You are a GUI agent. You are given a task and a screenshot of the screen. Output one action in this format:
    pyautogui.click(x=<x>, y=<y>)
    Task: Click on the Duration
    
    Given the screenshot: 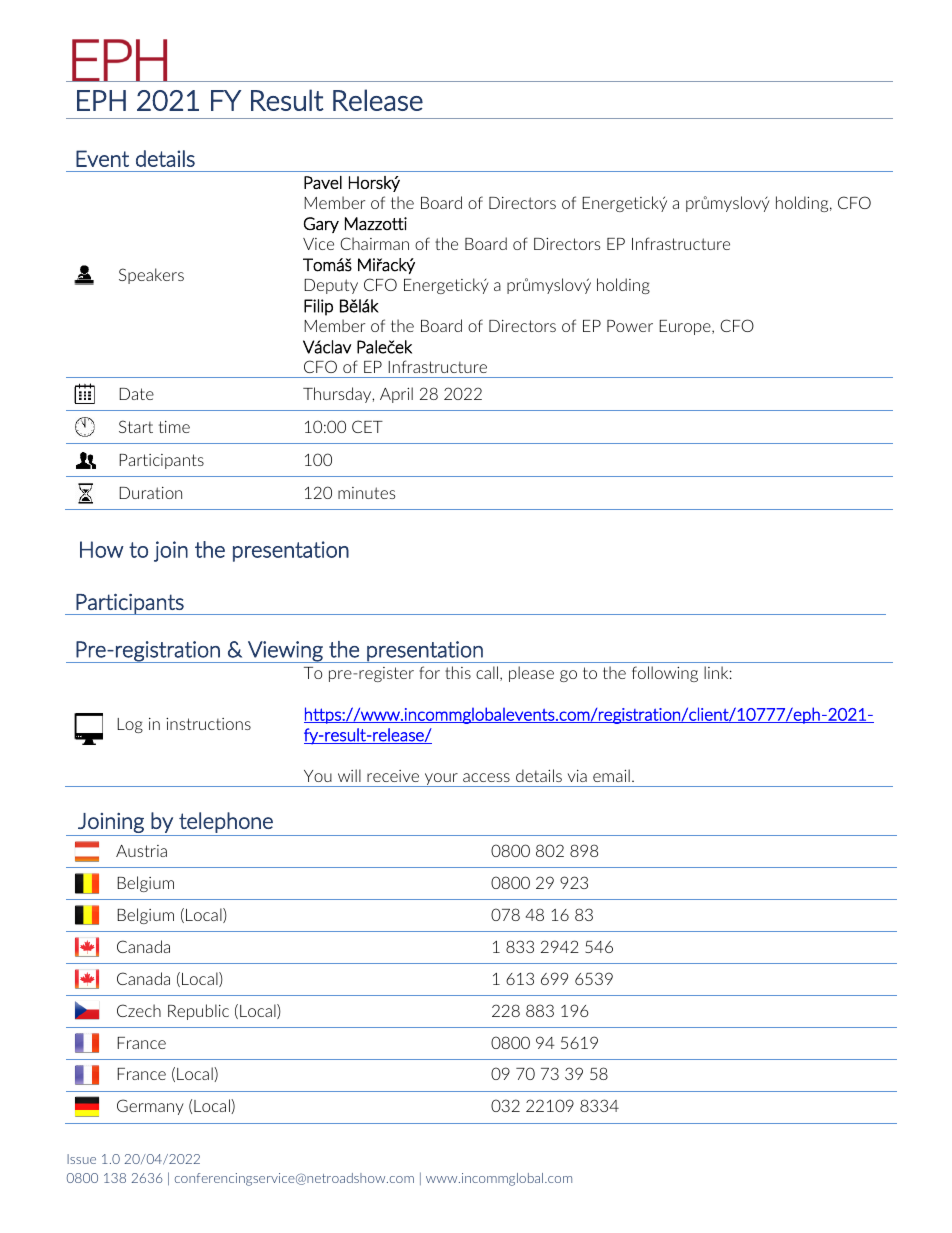 What is the action you would take?
    pyautogui.click(x=150, y=493)
